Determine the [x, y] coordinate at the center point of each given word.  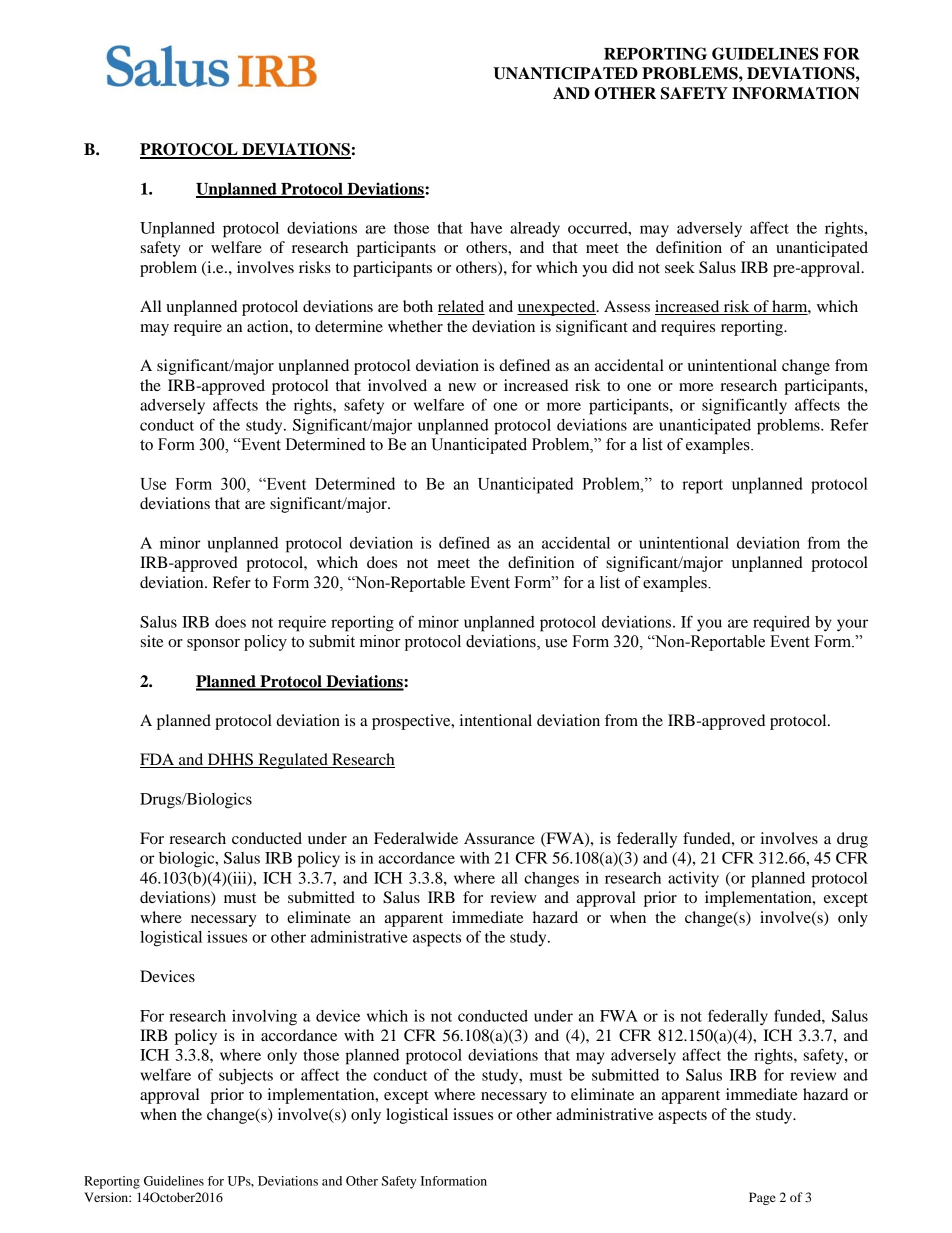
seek [680, 267]
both [418, 306]
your [852, 625]
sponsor [213, 645]
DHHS [230, 760]
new [462, 387]
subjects [246, 1077]
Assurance [499, 838]
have [486, 228]
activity [693, 880]
